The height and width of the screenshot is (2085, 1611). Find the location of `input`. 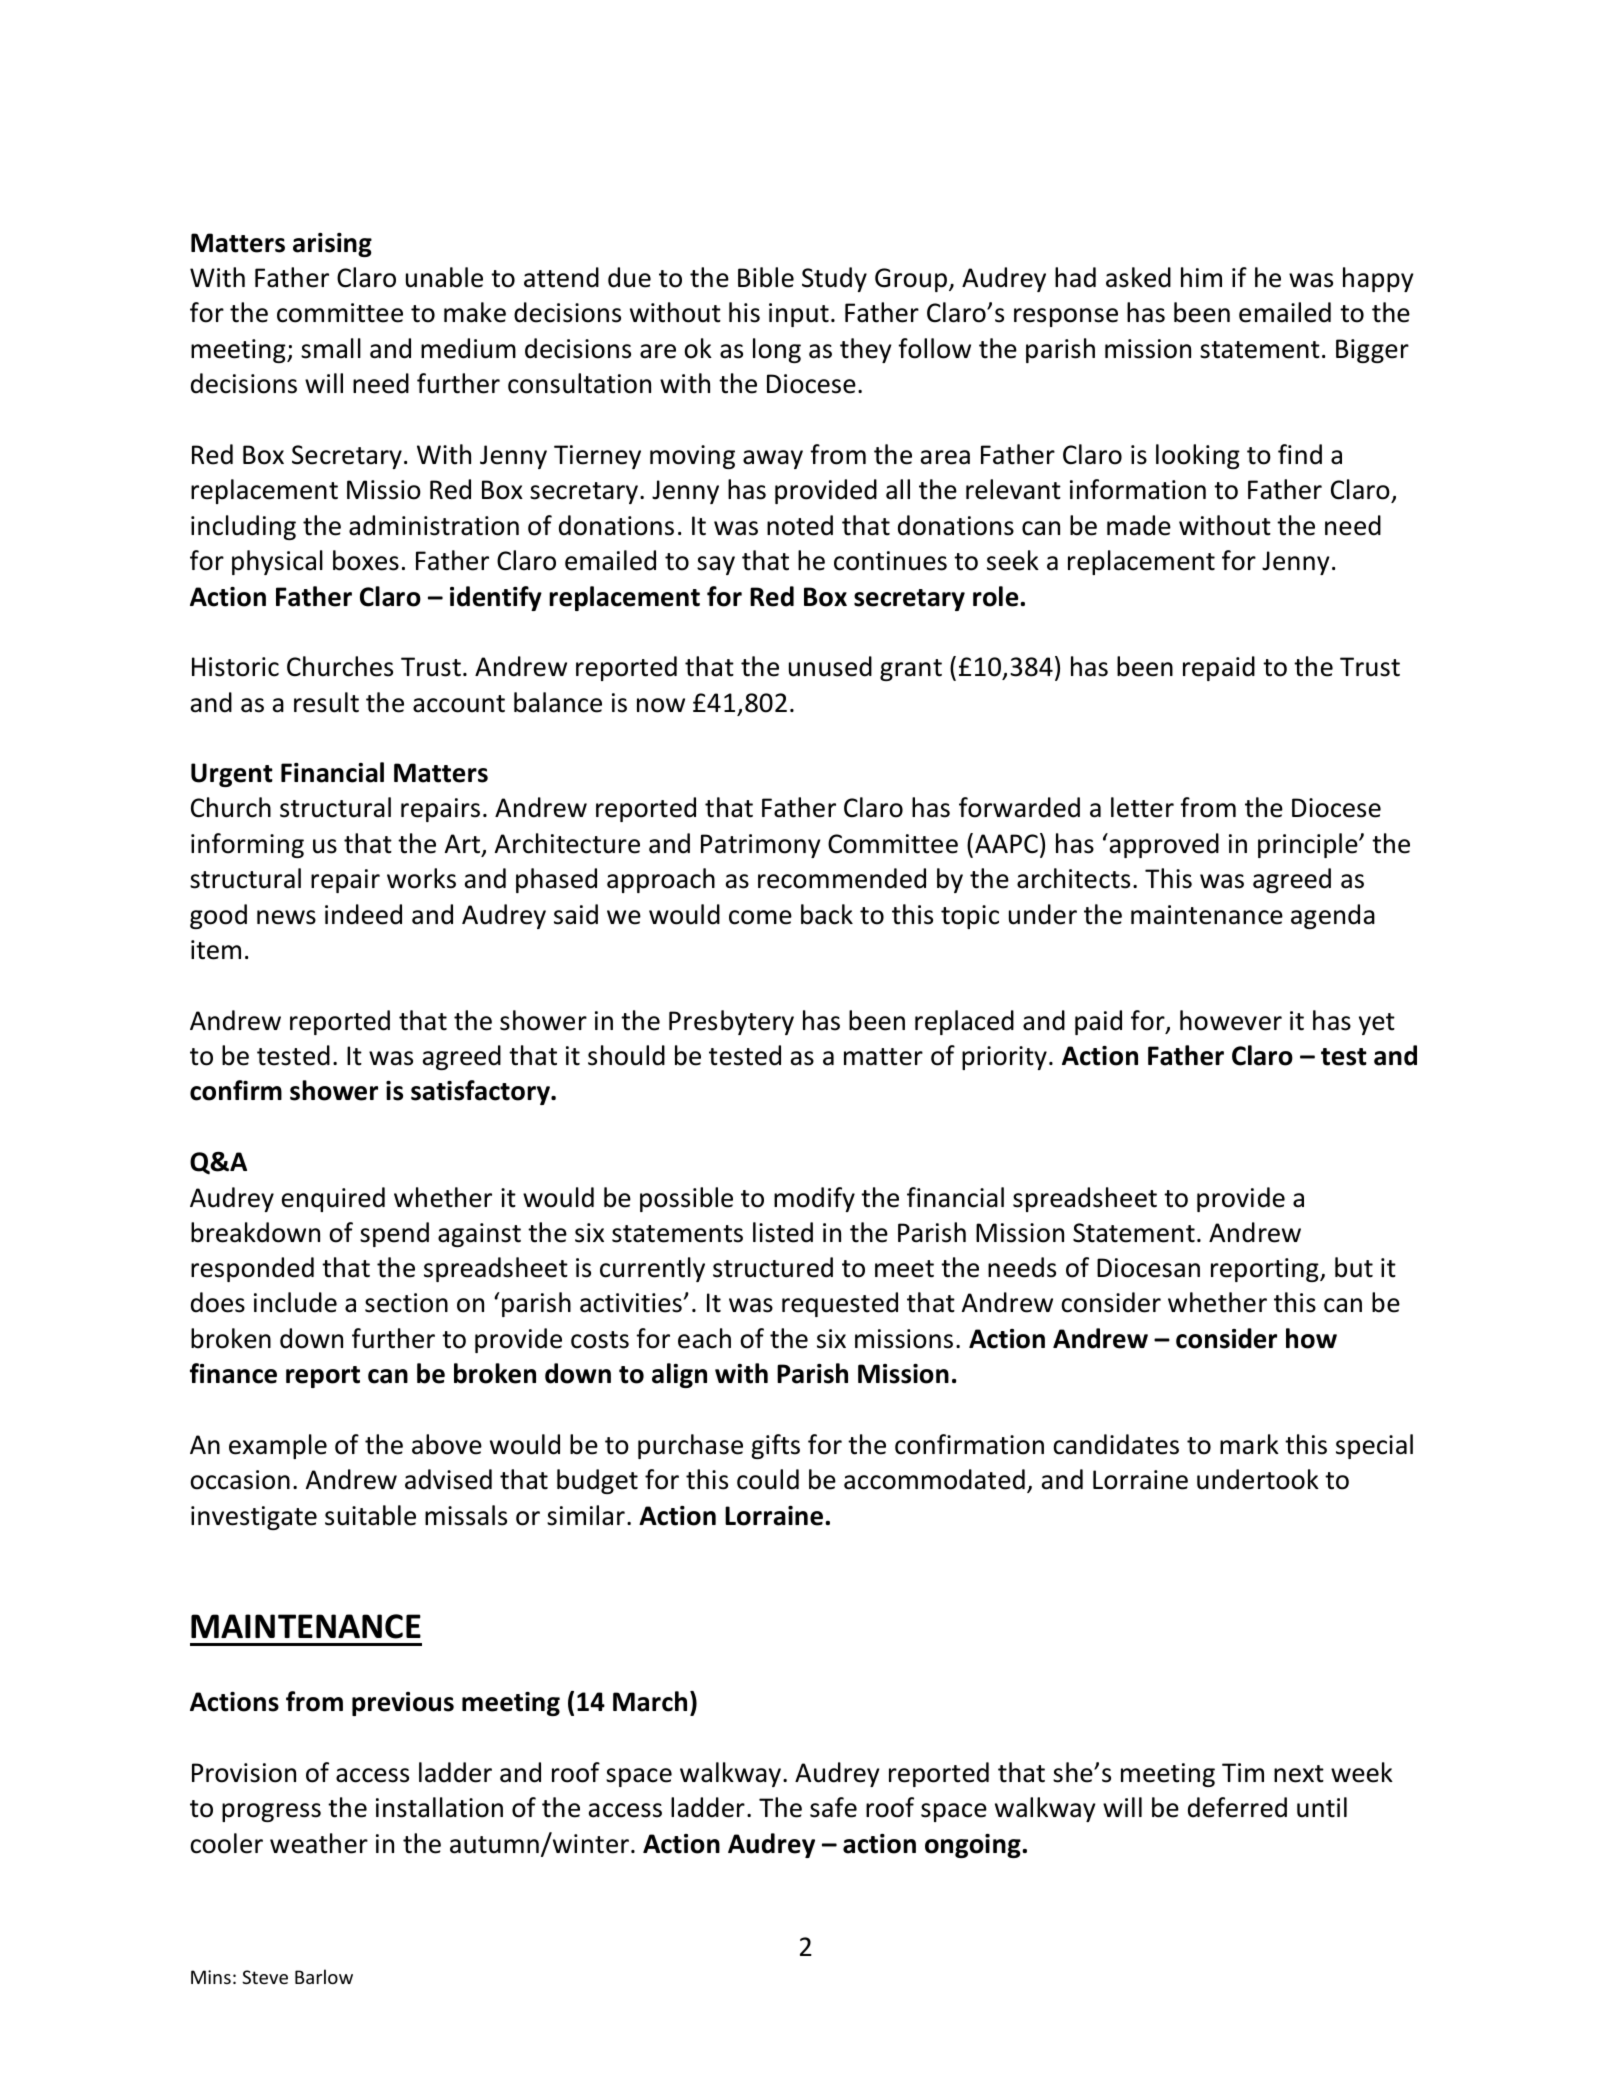

input is located at coordinates (799, 315).
